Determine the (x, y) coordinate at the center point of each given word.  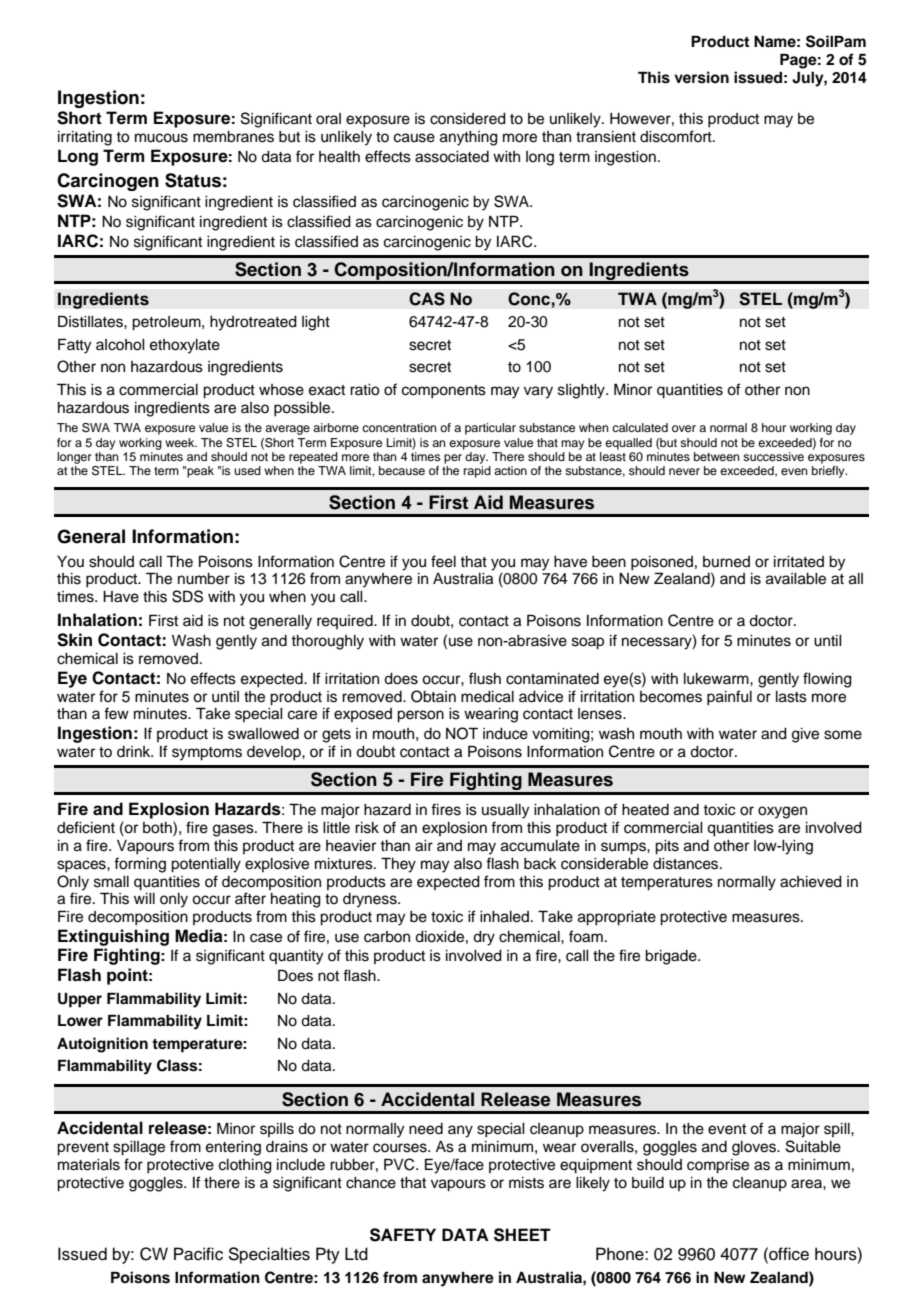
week (181, 442)
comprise (718, 1166)
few (116, 713)
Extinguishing (113, 937)
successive (773, 456)
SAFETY (403, 1235)
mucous (161, 138)
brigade (672, 957)
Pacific (198, 1254)
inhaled (506, 917)
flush (485, 678)
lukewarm (717, 679)
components (444, 392)
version (701, 77)
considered (468, 119)
